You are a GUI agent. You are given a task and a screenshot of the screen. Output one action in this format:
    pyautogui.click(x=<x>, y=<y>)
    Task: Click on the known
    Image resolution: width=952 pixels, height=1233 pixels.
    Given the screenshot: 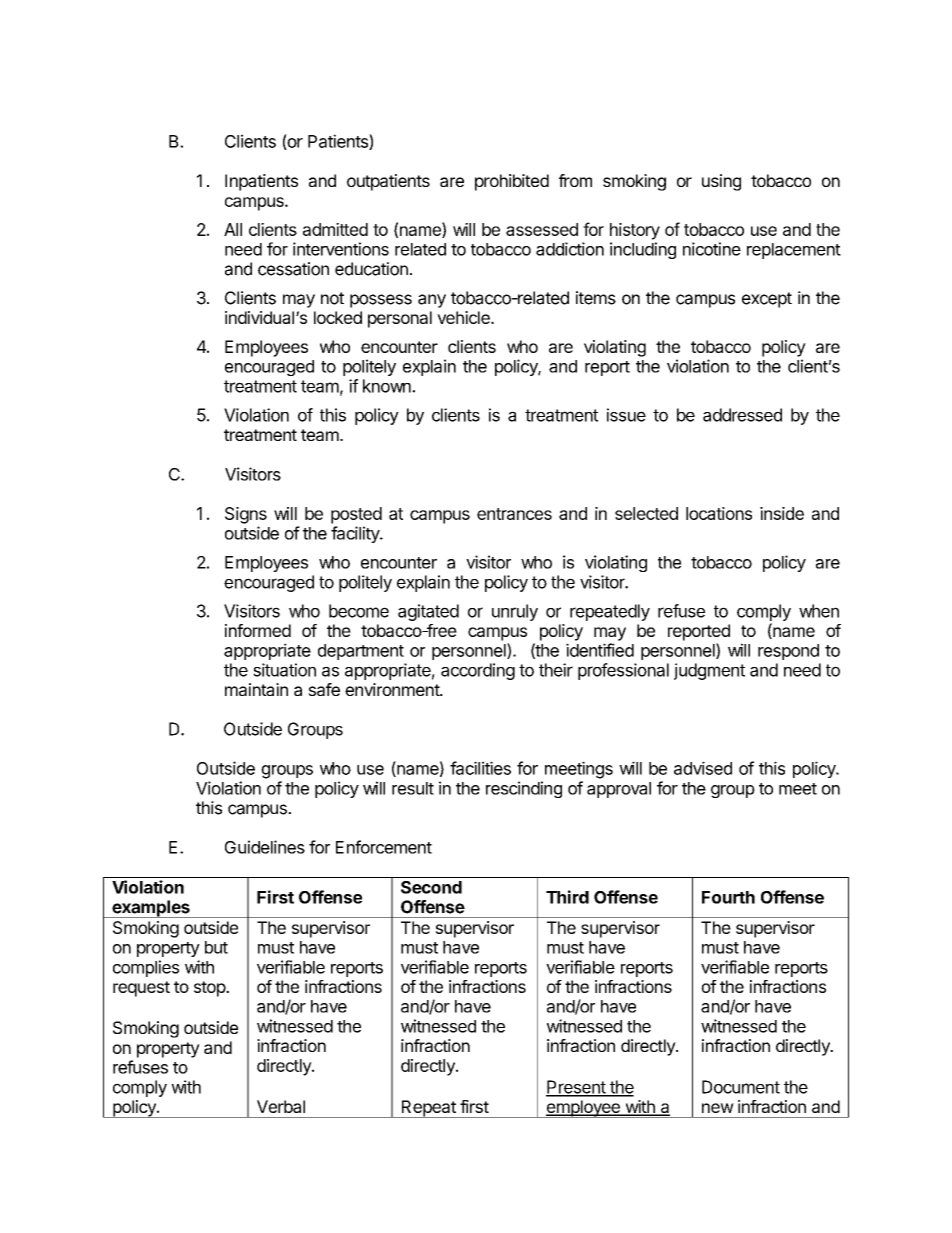 What is the action you would take?
    pyautogui.click(x=388, y=386)
